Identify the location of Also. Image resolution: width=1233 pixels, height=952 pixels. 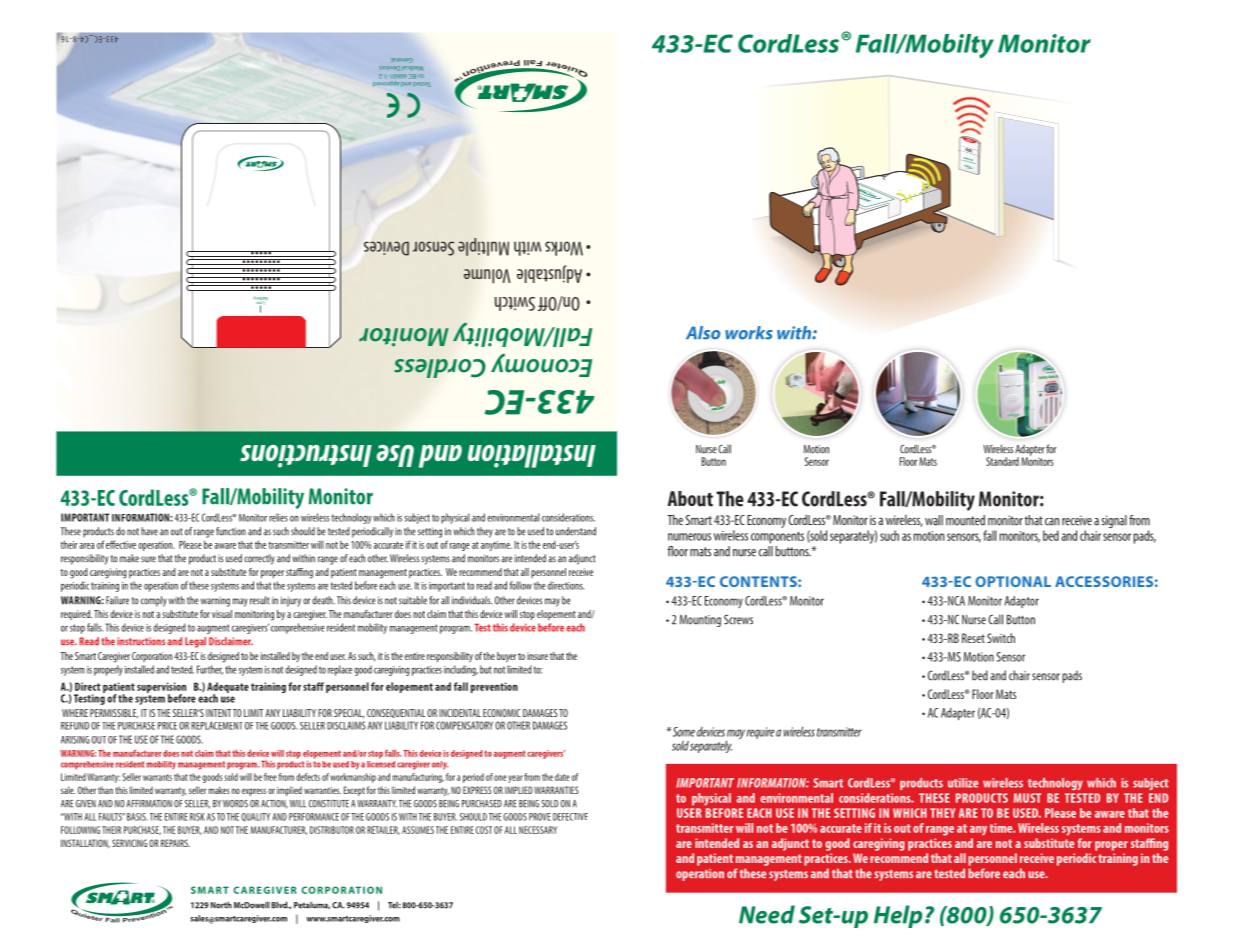
(703, 333).
